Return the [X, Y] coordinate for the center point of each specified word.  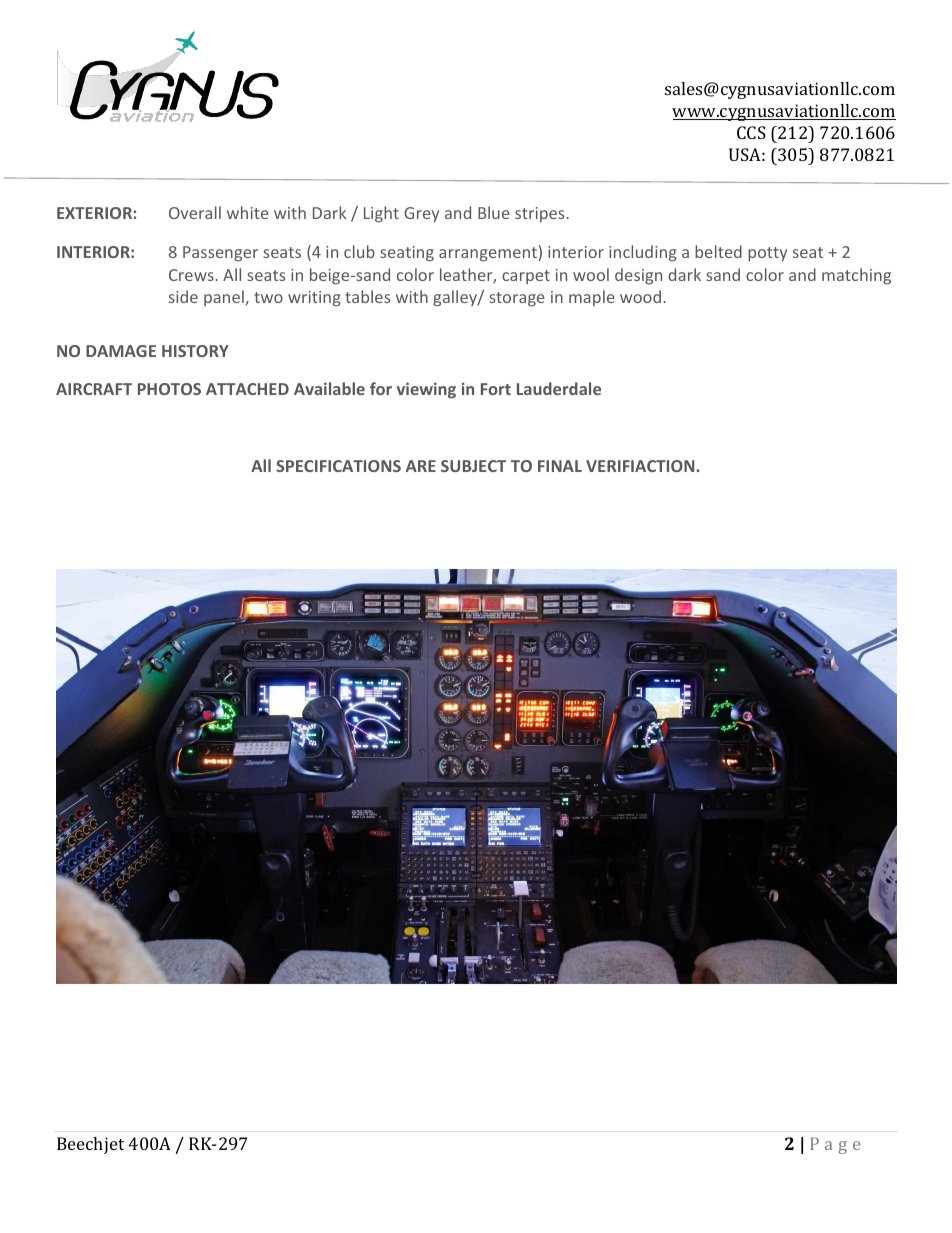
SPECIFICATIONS [338, 466]
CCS [751, 132]
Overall [195, 212]
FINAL [560, 466]
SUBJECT [473, 466]
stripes [539, 214]
